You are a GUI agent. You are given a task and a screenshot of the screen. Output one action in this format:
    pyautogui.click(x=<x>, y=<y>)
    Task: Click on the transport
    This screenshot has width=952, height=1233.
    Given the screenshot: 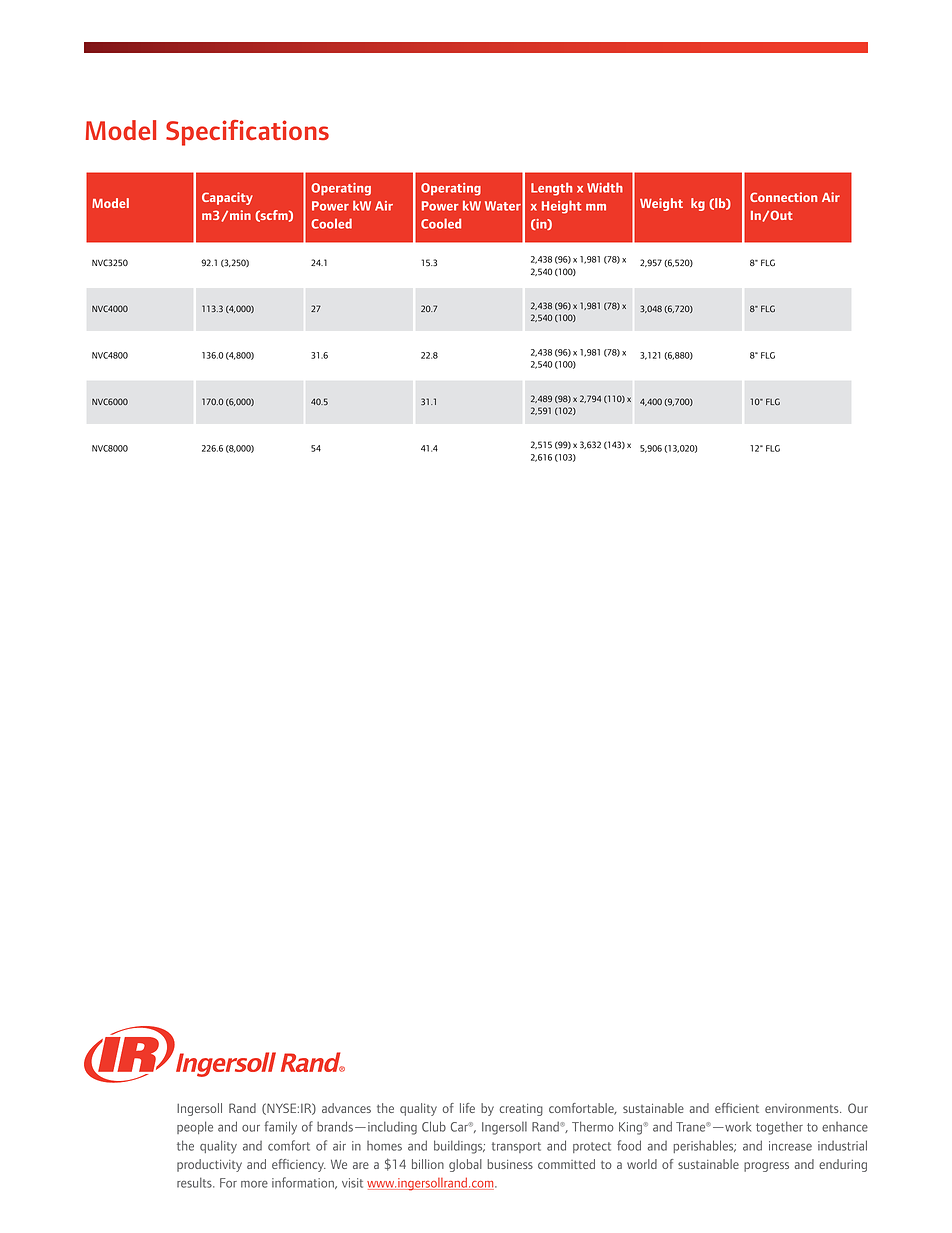 What is the action you would take?
    pyautogui.click(x=516, y=1147)
